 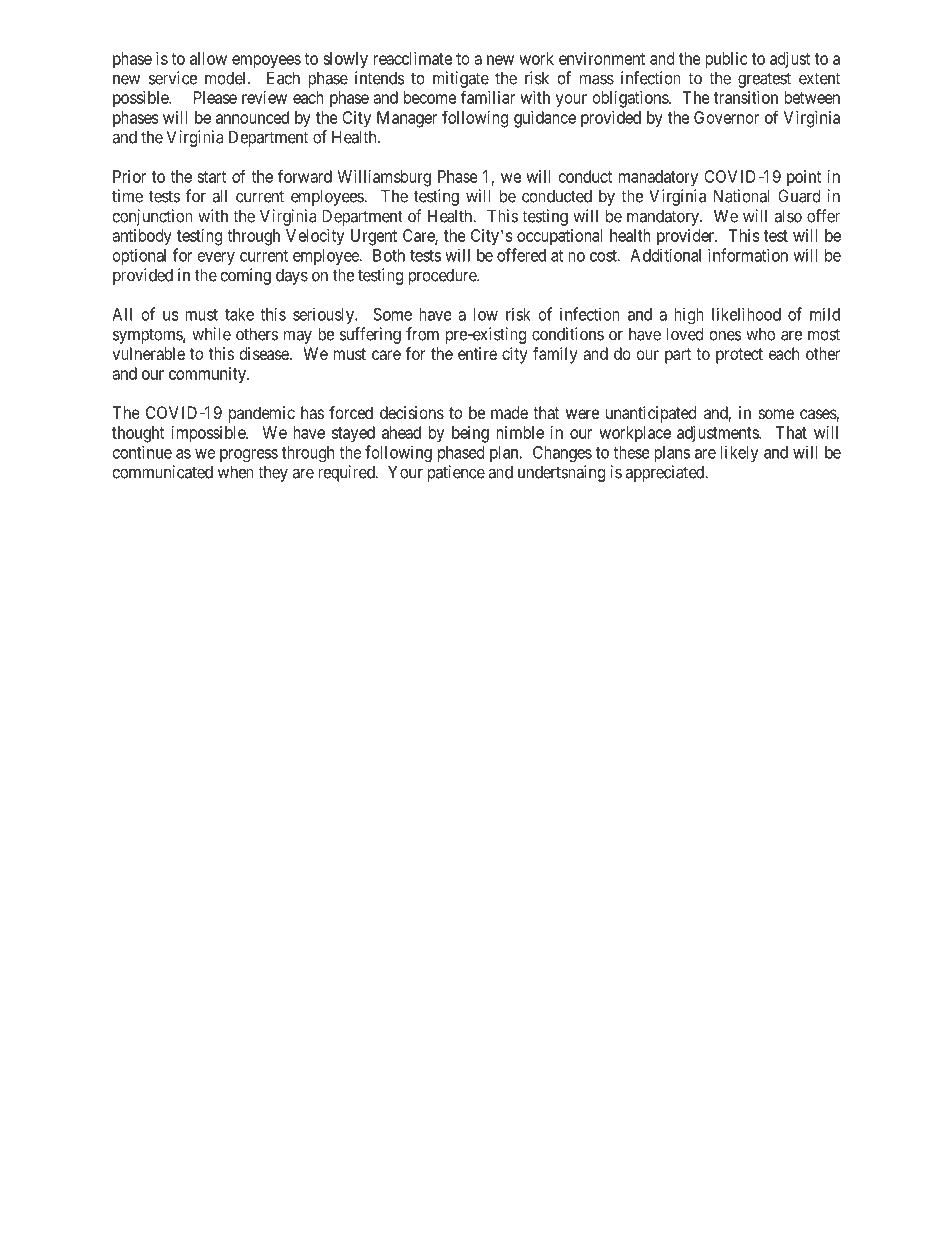 What do you see at coordinates (748, 255) in the screenshot?
I see `information` at bounding box center [748, 255].
